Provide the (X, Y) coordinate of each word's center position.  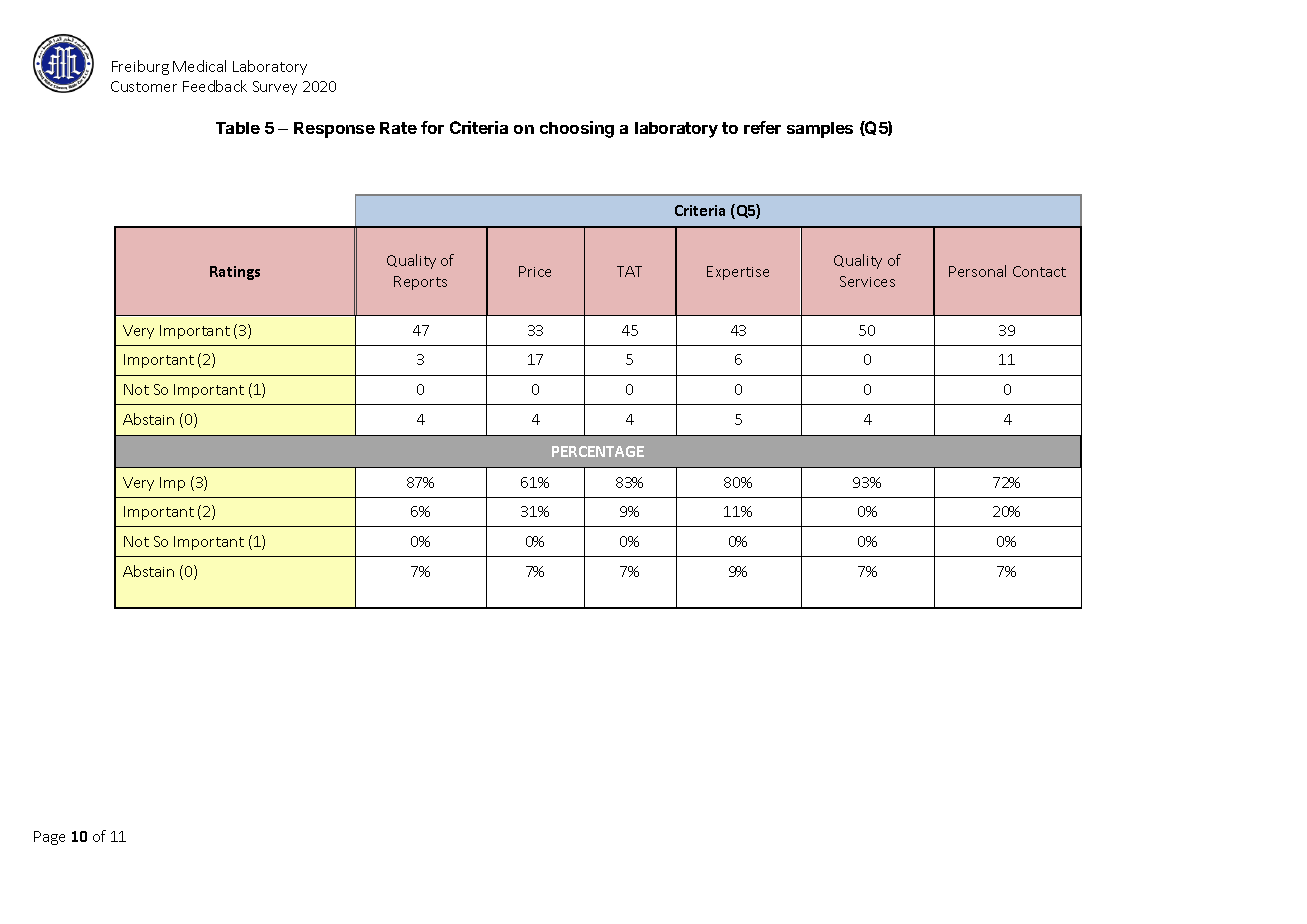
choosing (577, 129)
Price (535, 271)
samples (820, 130)
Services (867, 281)
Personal (977, 271)
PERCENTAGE (598, 451)
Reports (420, 283)
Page (49, 838)
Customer (144, 86)
